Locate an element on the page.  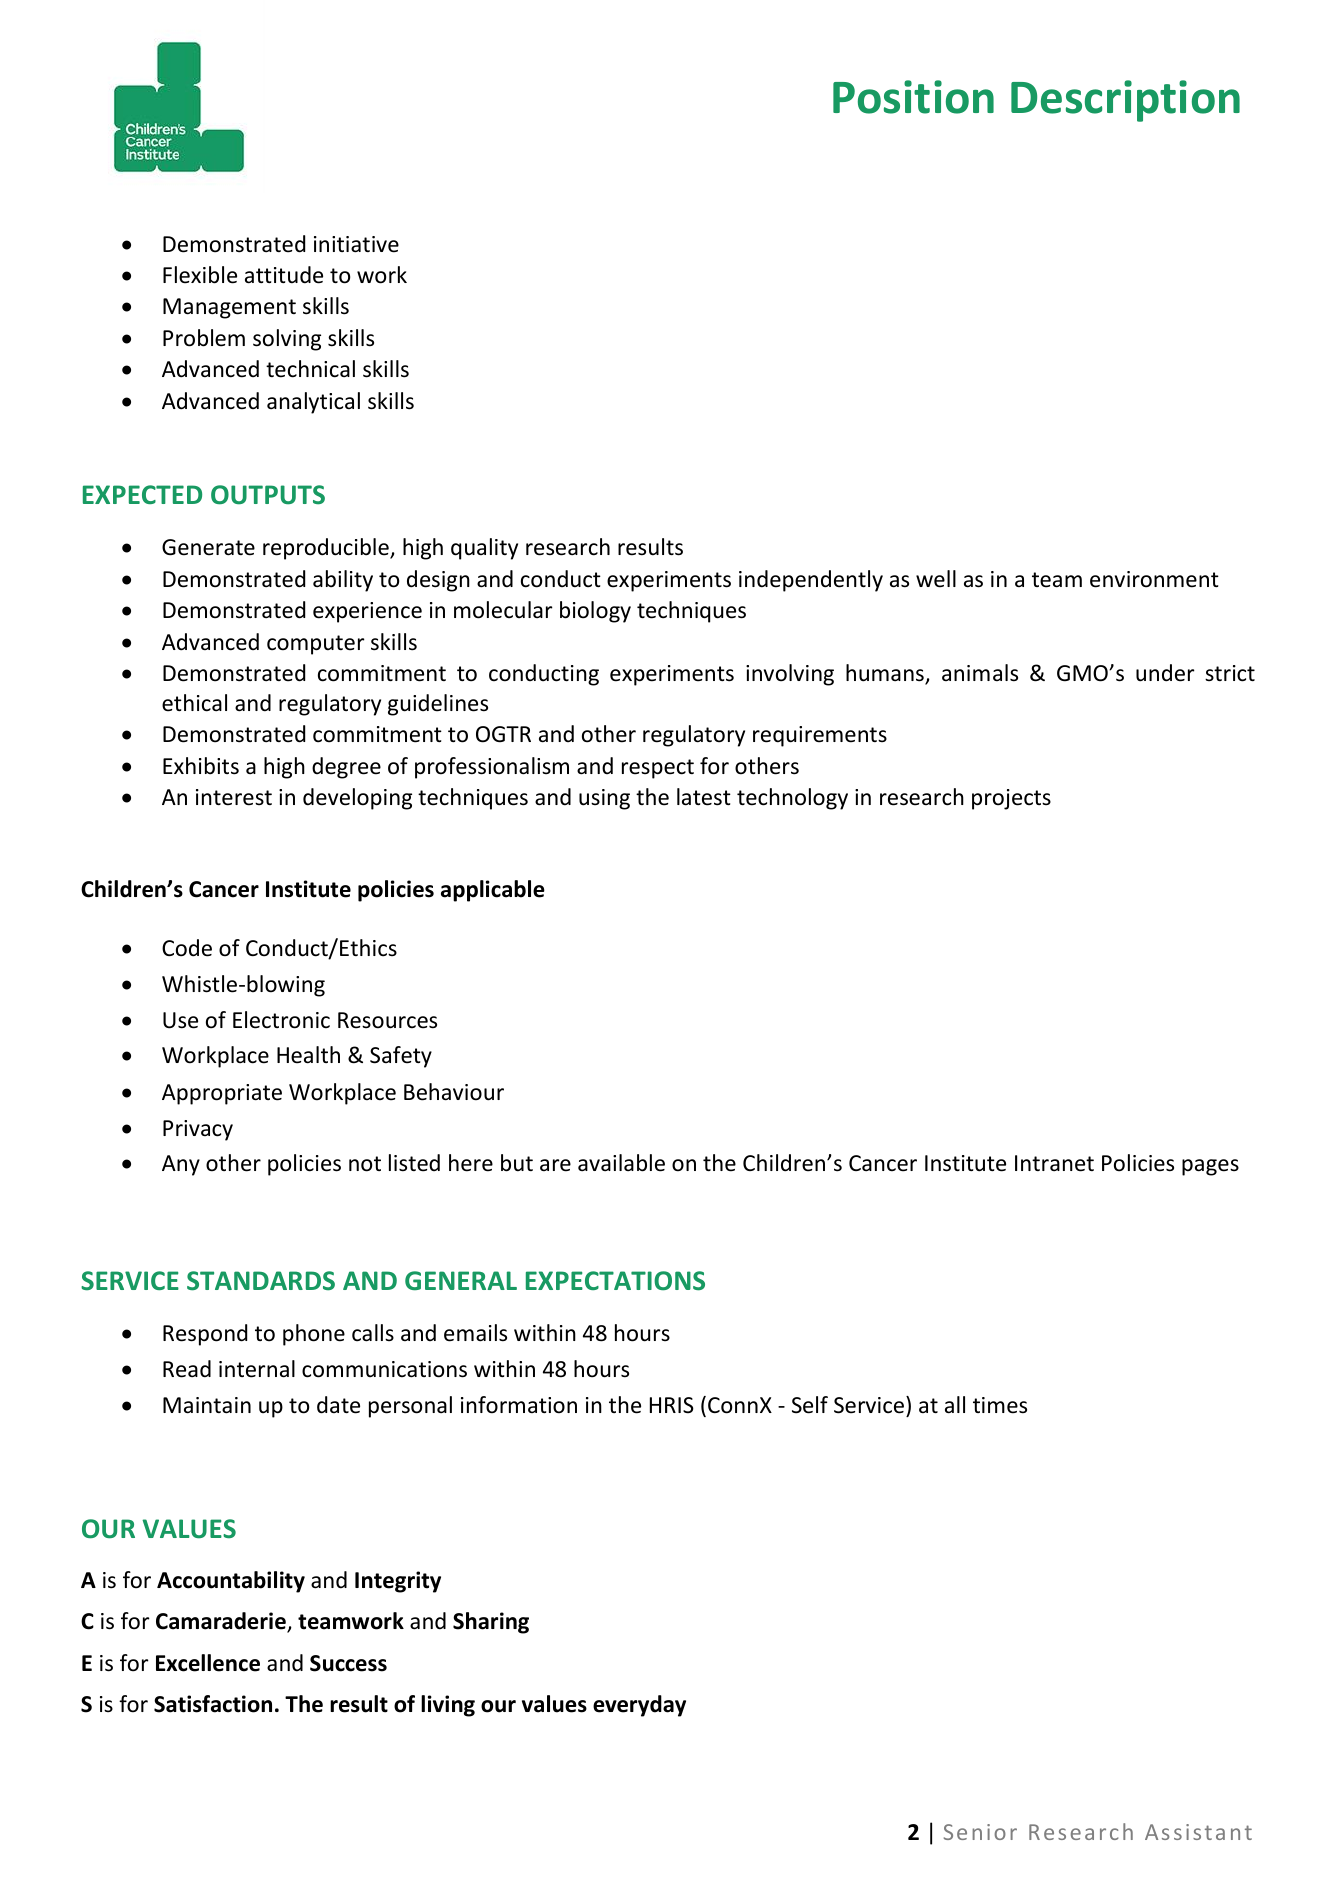
Description is located at coordinates (1125, 101).
